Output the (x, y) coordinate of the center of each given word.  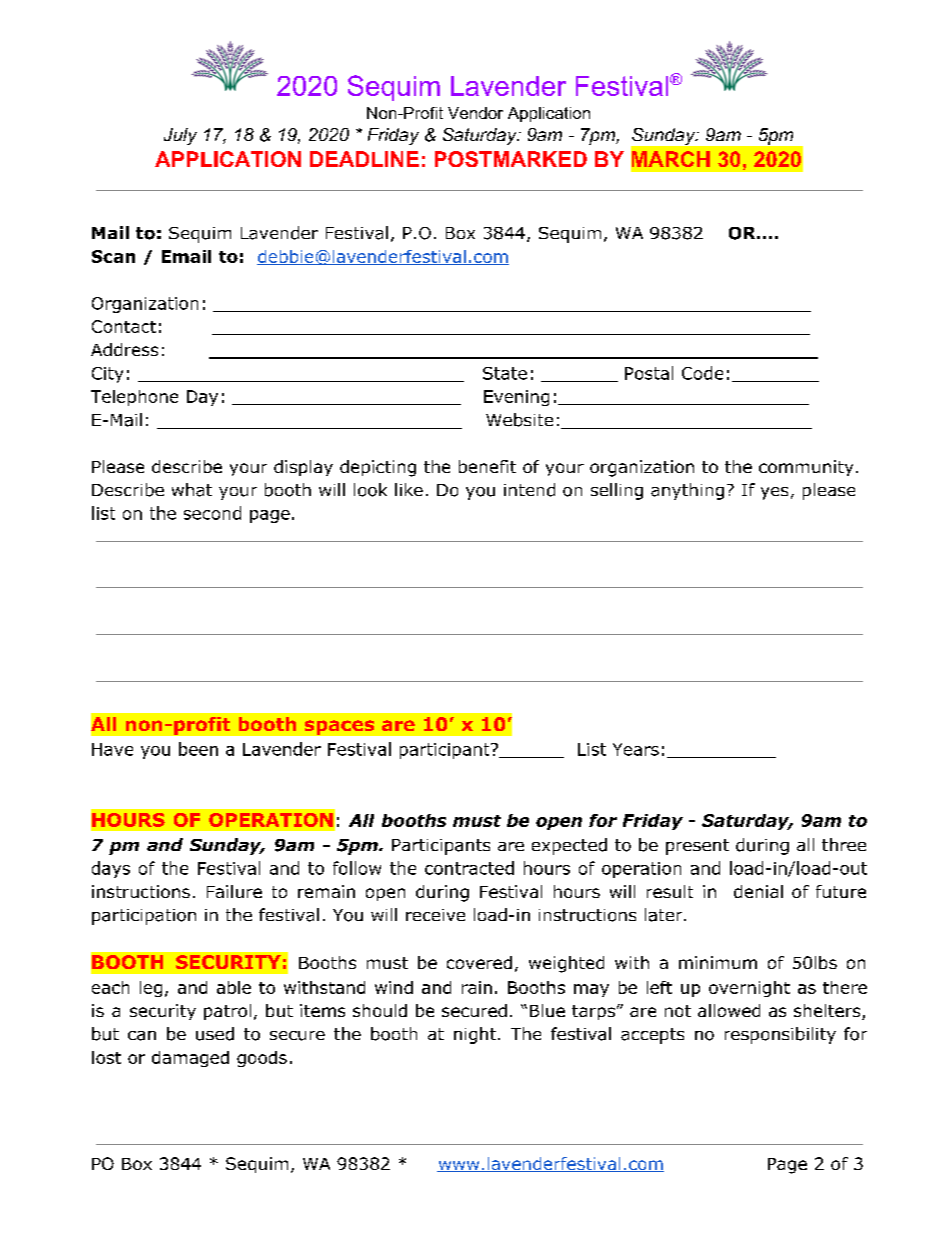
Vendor (475, 113)
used (215, 1034)
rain (477, 987)
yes (774, 493)
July (180, 136)
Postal (649, 373)
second (212, 513)
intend (529, 490)
